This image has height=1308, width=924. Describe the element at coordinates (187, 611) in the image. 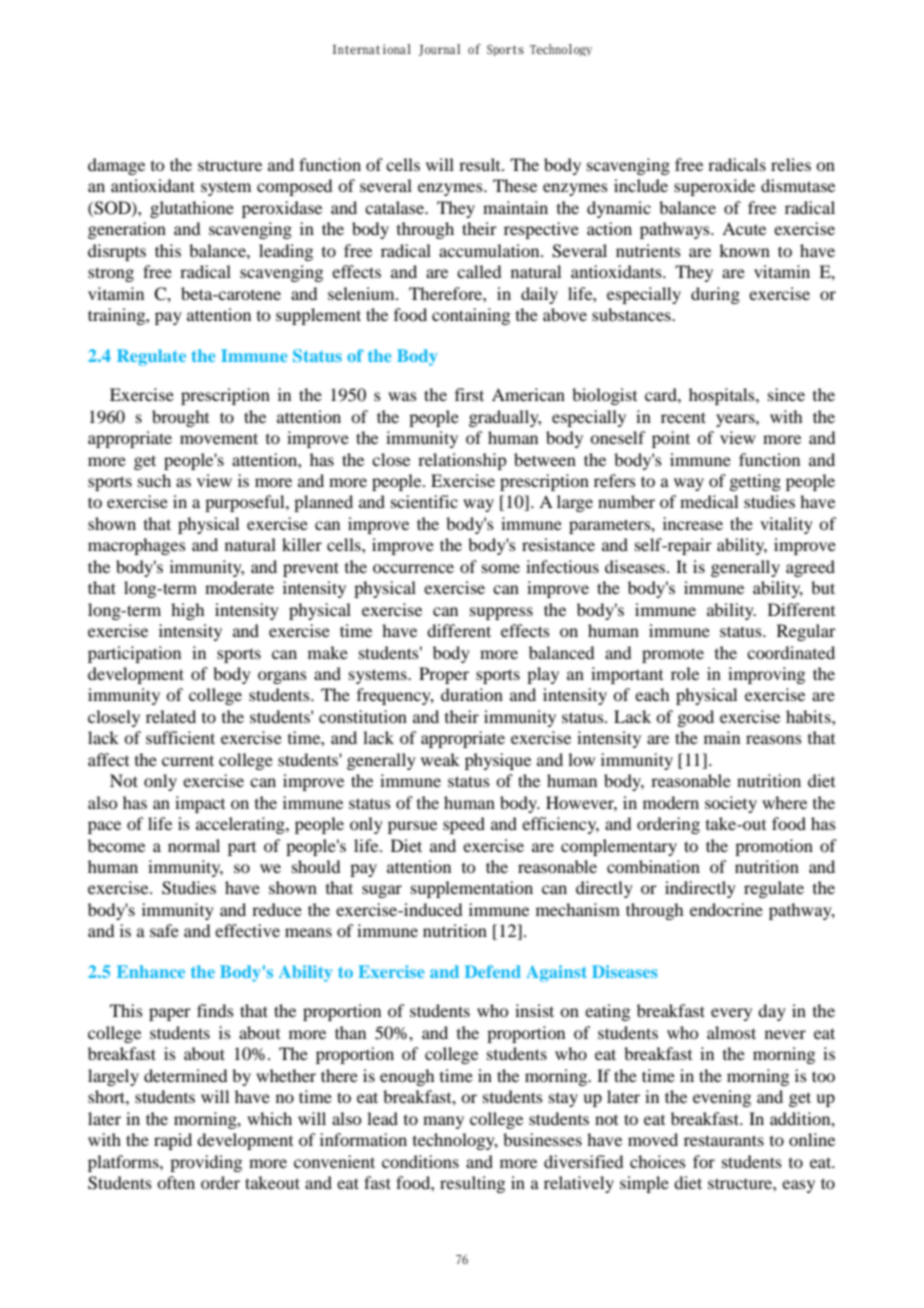

I see `high` at that location.
